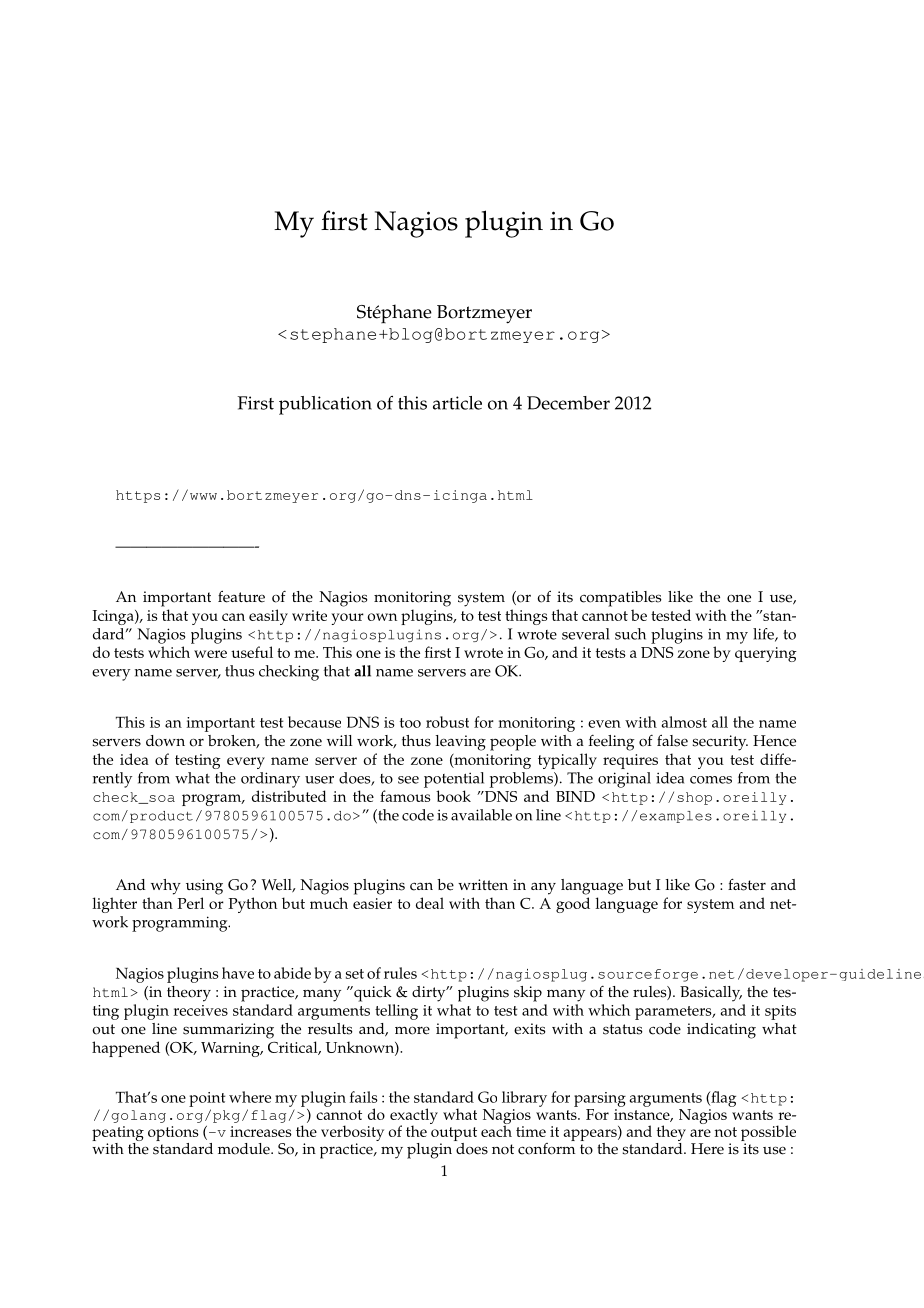  I want to click on December, so click(568, 403).
